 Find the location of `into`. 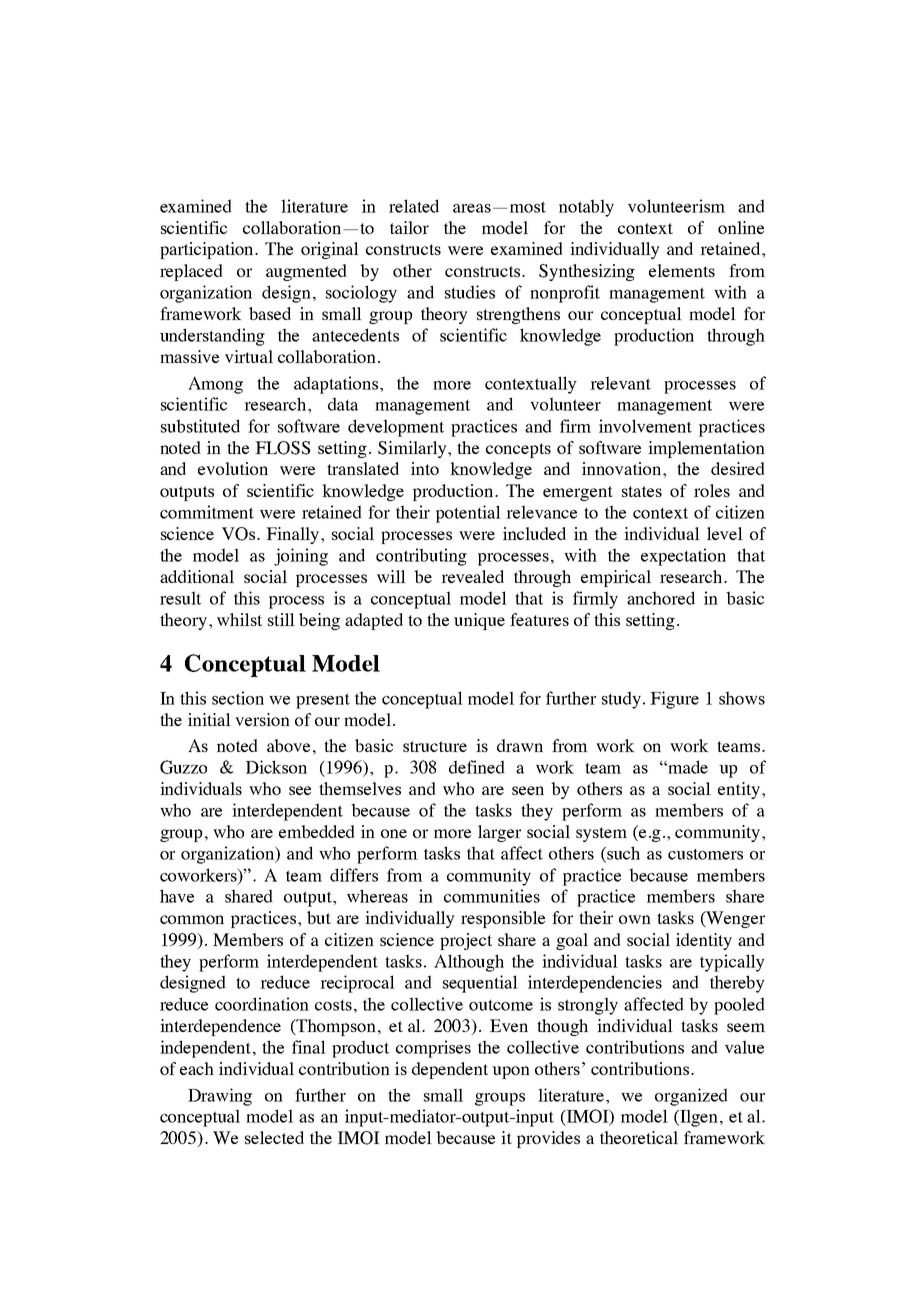

into is located at coordinates (425, 468).
